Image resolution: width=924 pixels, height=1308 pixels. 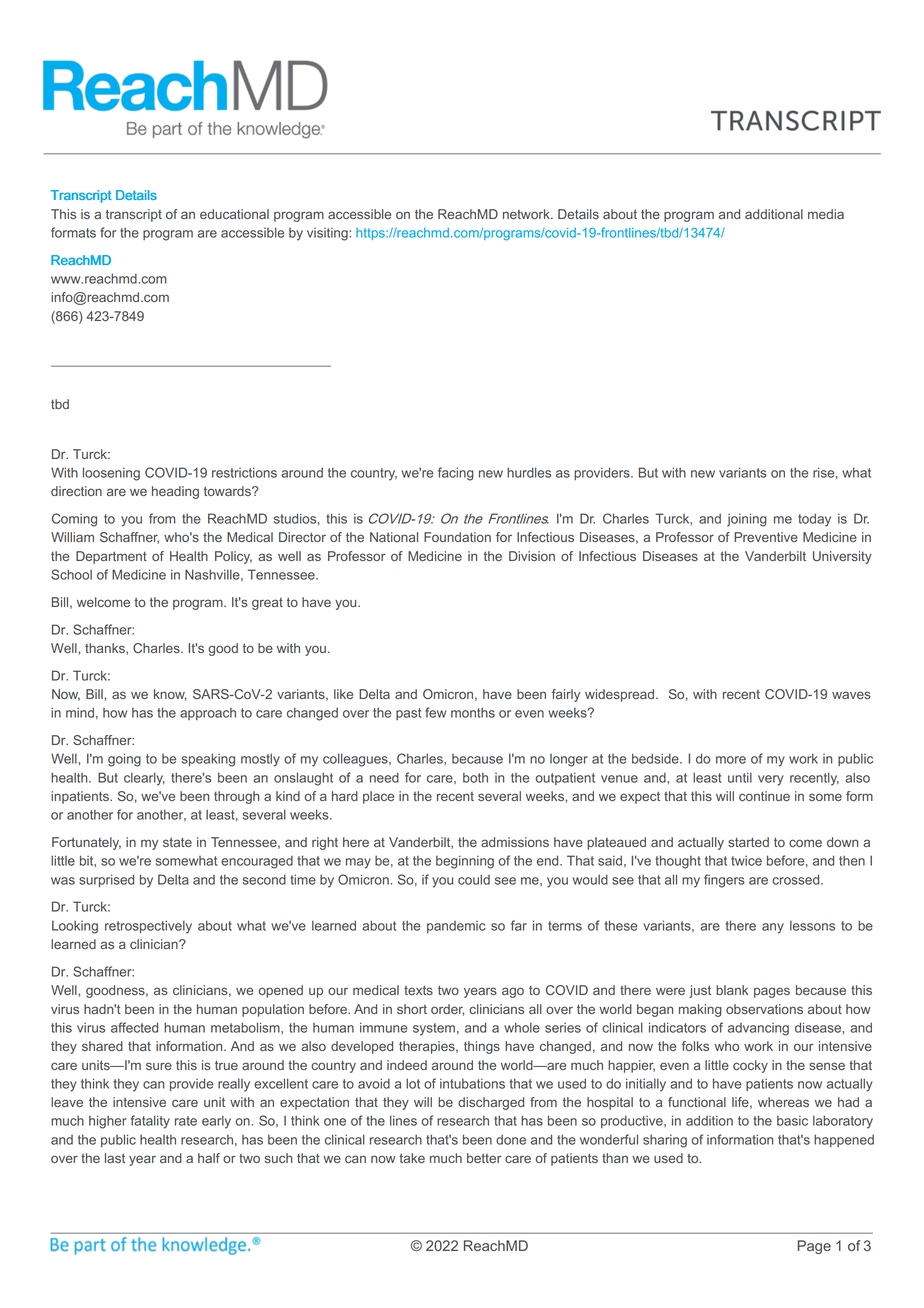 What do you see at coordinates (177, 842) in the screenshot?
I see `state` at bounding box center [177, 842].
